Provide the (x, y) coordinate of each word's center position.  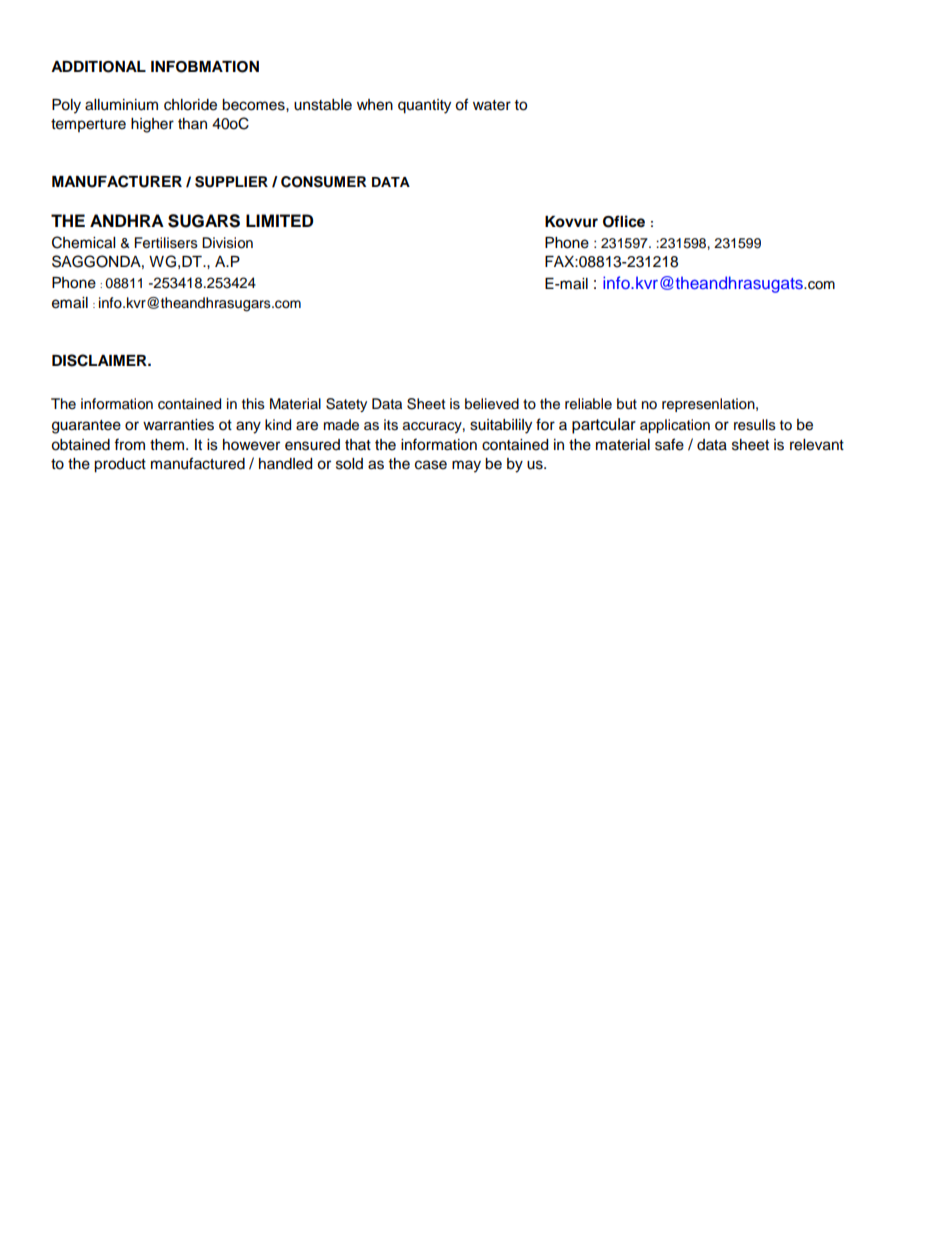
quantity (424, 106)
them (167, 445)
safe (669, 444)
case (431, 465)
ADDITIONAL (98, 67)
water (492, 105)
